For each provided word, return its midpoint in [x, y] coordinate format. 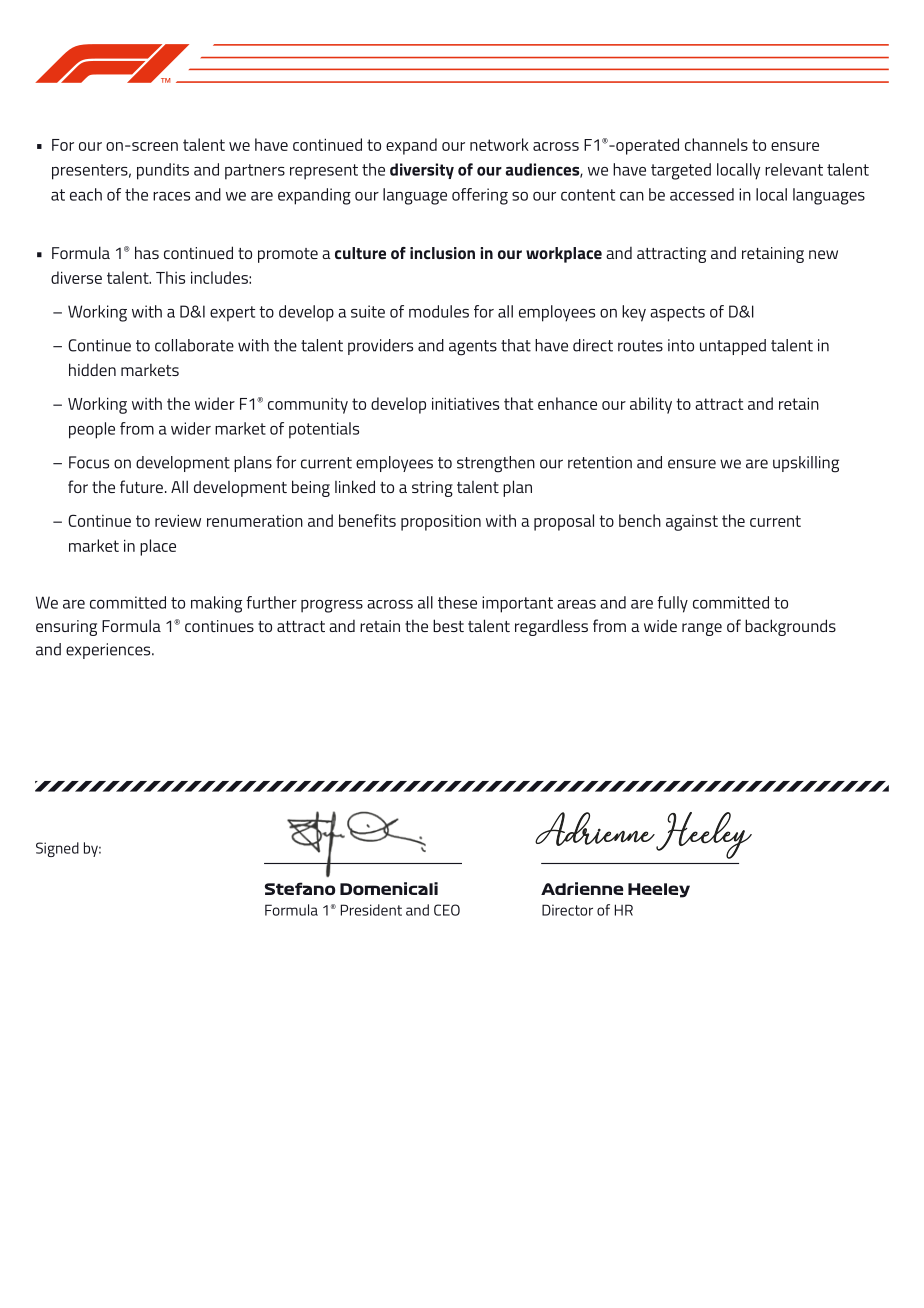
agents [473, 348]
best [448, 625]
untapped [733, 347]
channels [716, 144]
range [702, 629]
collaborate [194, 345]
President [371, 910]
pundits [163, 171]
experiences [109, 651]
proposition [441, 522]
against [692, 523]
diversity [422, 171]
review [178, 520]
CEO [447, 910]
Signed [57, 849]
